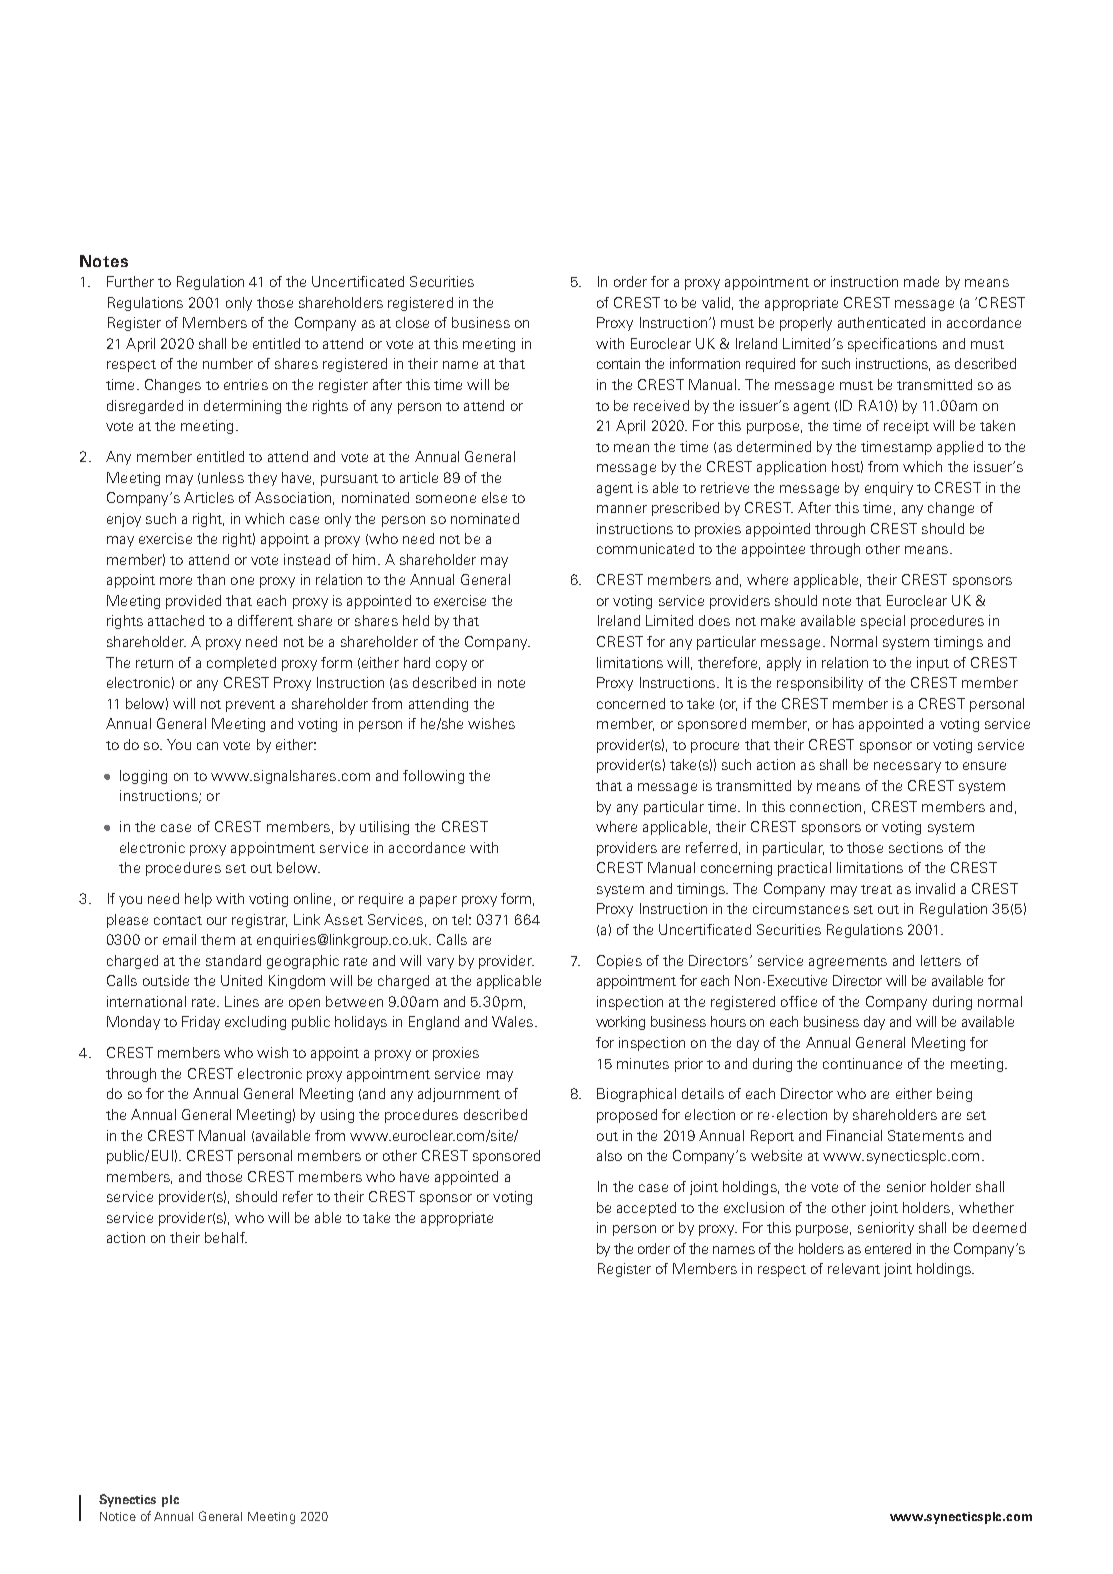  I want to click on Statements, so click(926, 1135).
